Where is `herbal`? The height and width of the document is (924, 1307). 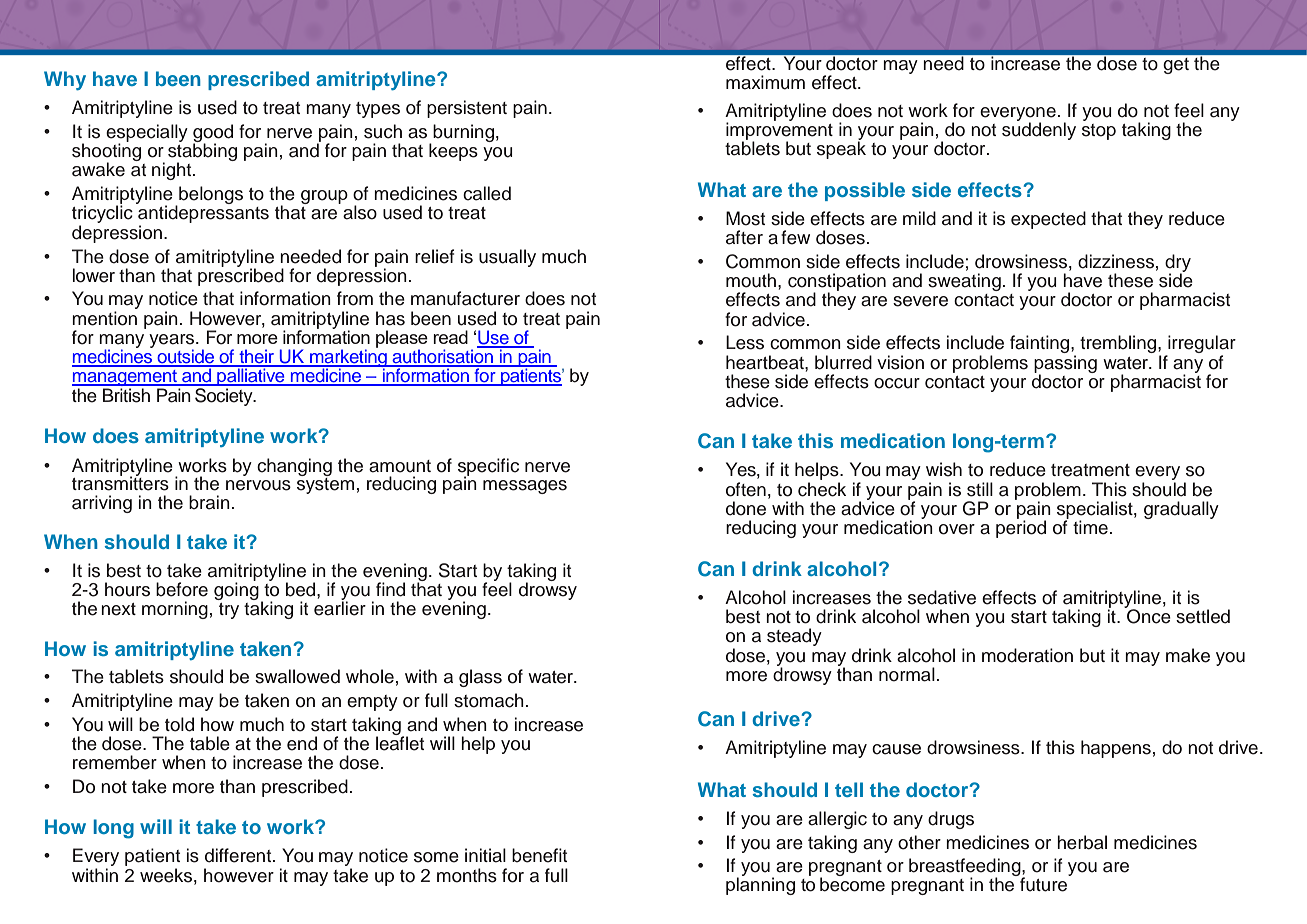 herbal is located at coordinates (1082, 842).
